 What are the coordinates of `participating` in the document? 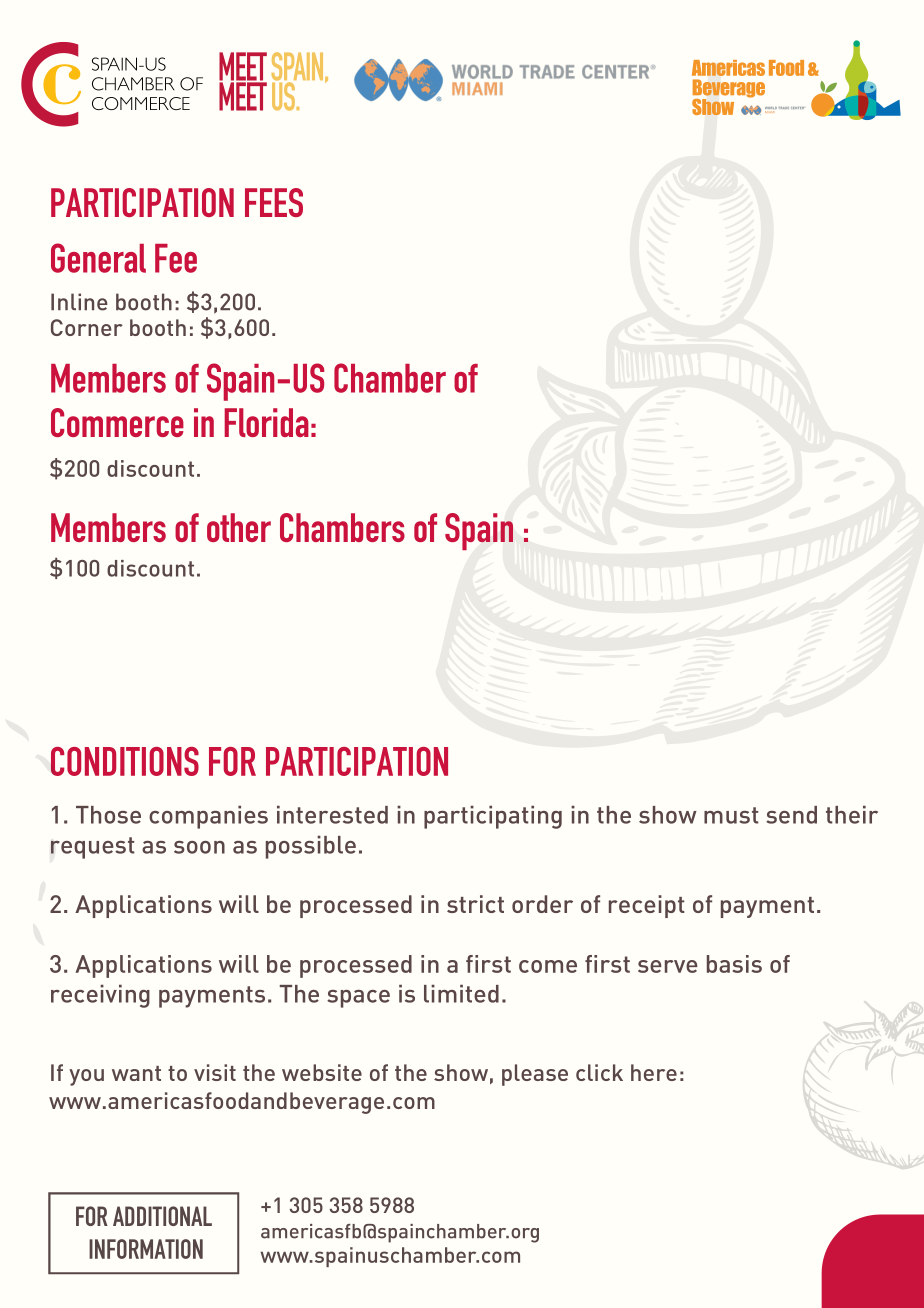 It's located at (493, 817).
